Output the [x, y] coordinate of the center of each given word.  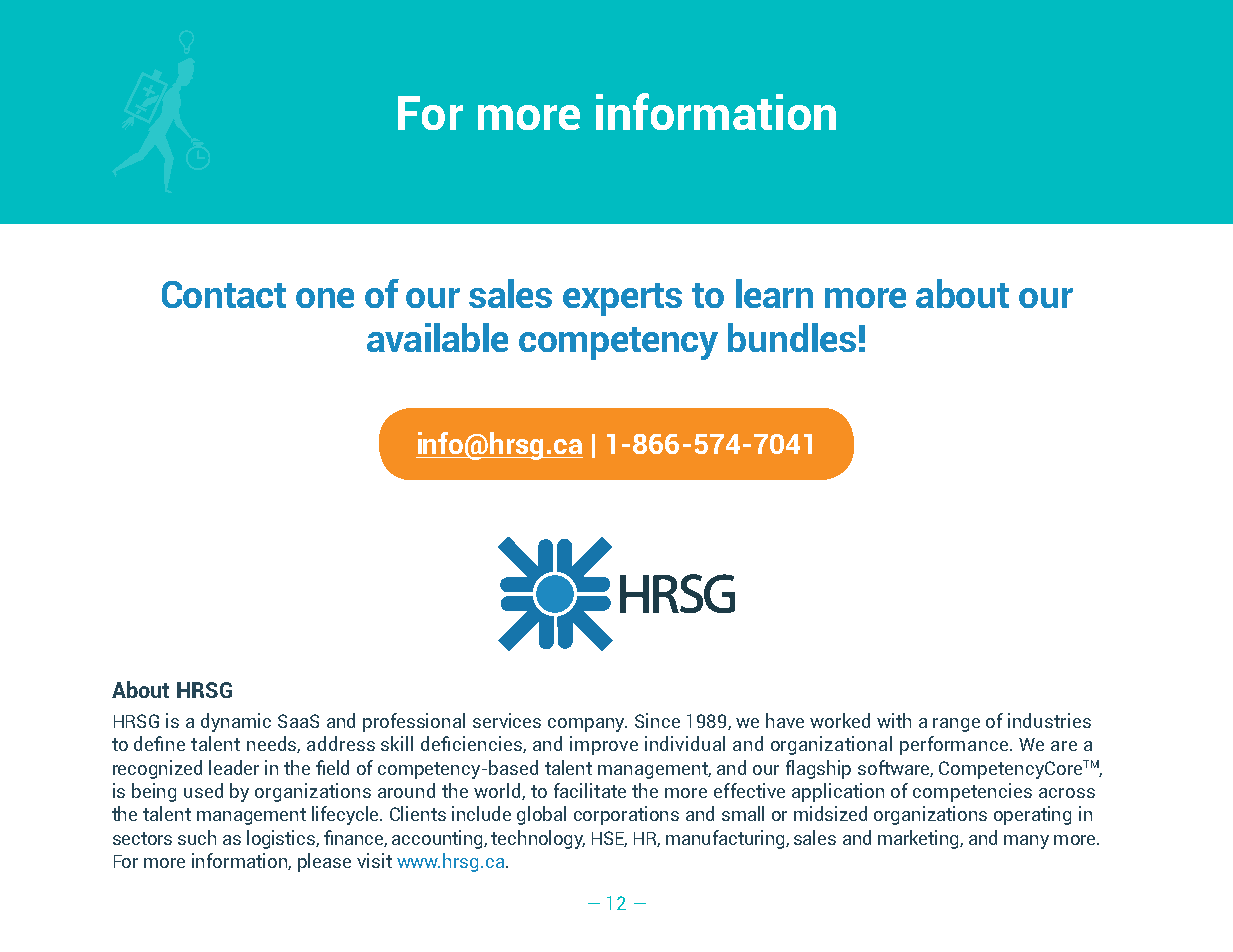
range [956, 725]
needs [273, 744]
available [437, 337]
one [325, 298]
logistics [282, 839]
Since [657, 720]
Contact [224, 294]
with [894, 720]
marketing [919, 839]
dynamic [236, 722]
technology [538, 839]
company [587, 725]
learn [774, 293]
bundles [792, 337]
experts [622, 299]
